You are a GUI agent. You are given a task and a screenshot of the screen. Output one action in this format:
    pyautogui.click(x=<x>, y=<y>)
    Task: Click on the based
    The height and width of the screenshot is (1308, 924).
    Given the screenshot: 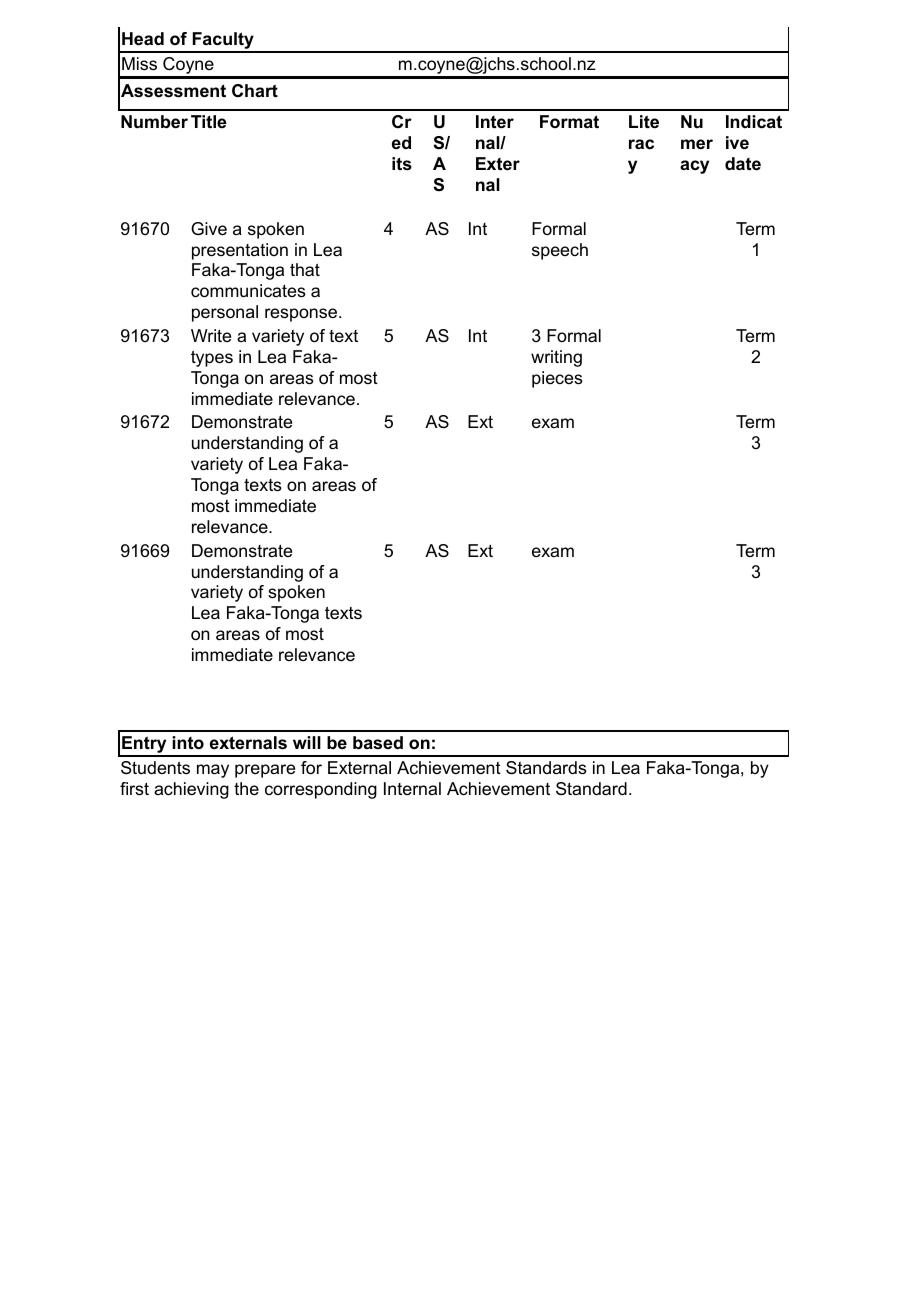 What is the action you would take?
    pyautogui.click(x=378, y=743)
